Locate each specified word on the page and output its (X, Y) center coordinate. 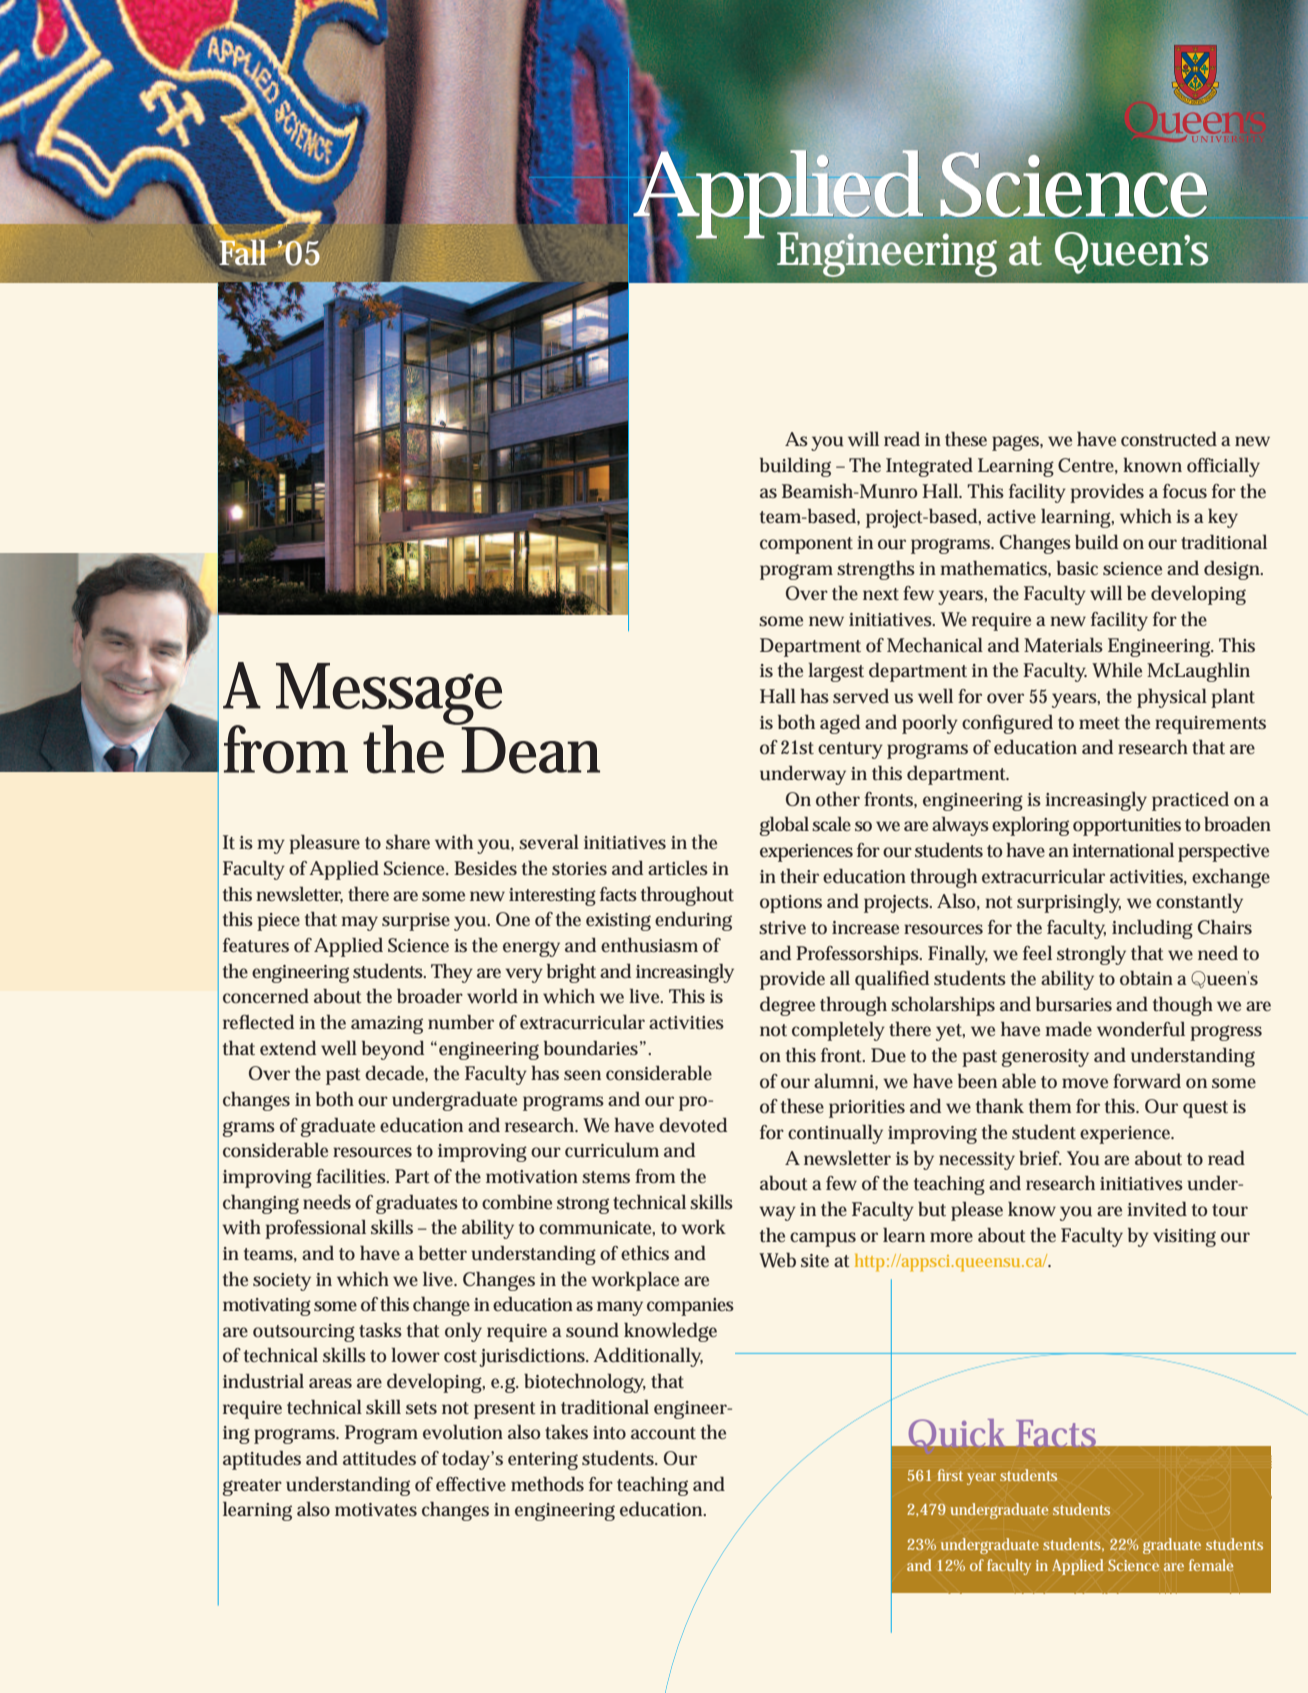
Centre (1088, 466)
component (806, 545)
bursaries (1074, 1004)
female (1211, 1565)
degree (787, 1006)
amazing (387, 1025)
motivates (376, 1510)
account (663, 1433)
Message (389, 695)
